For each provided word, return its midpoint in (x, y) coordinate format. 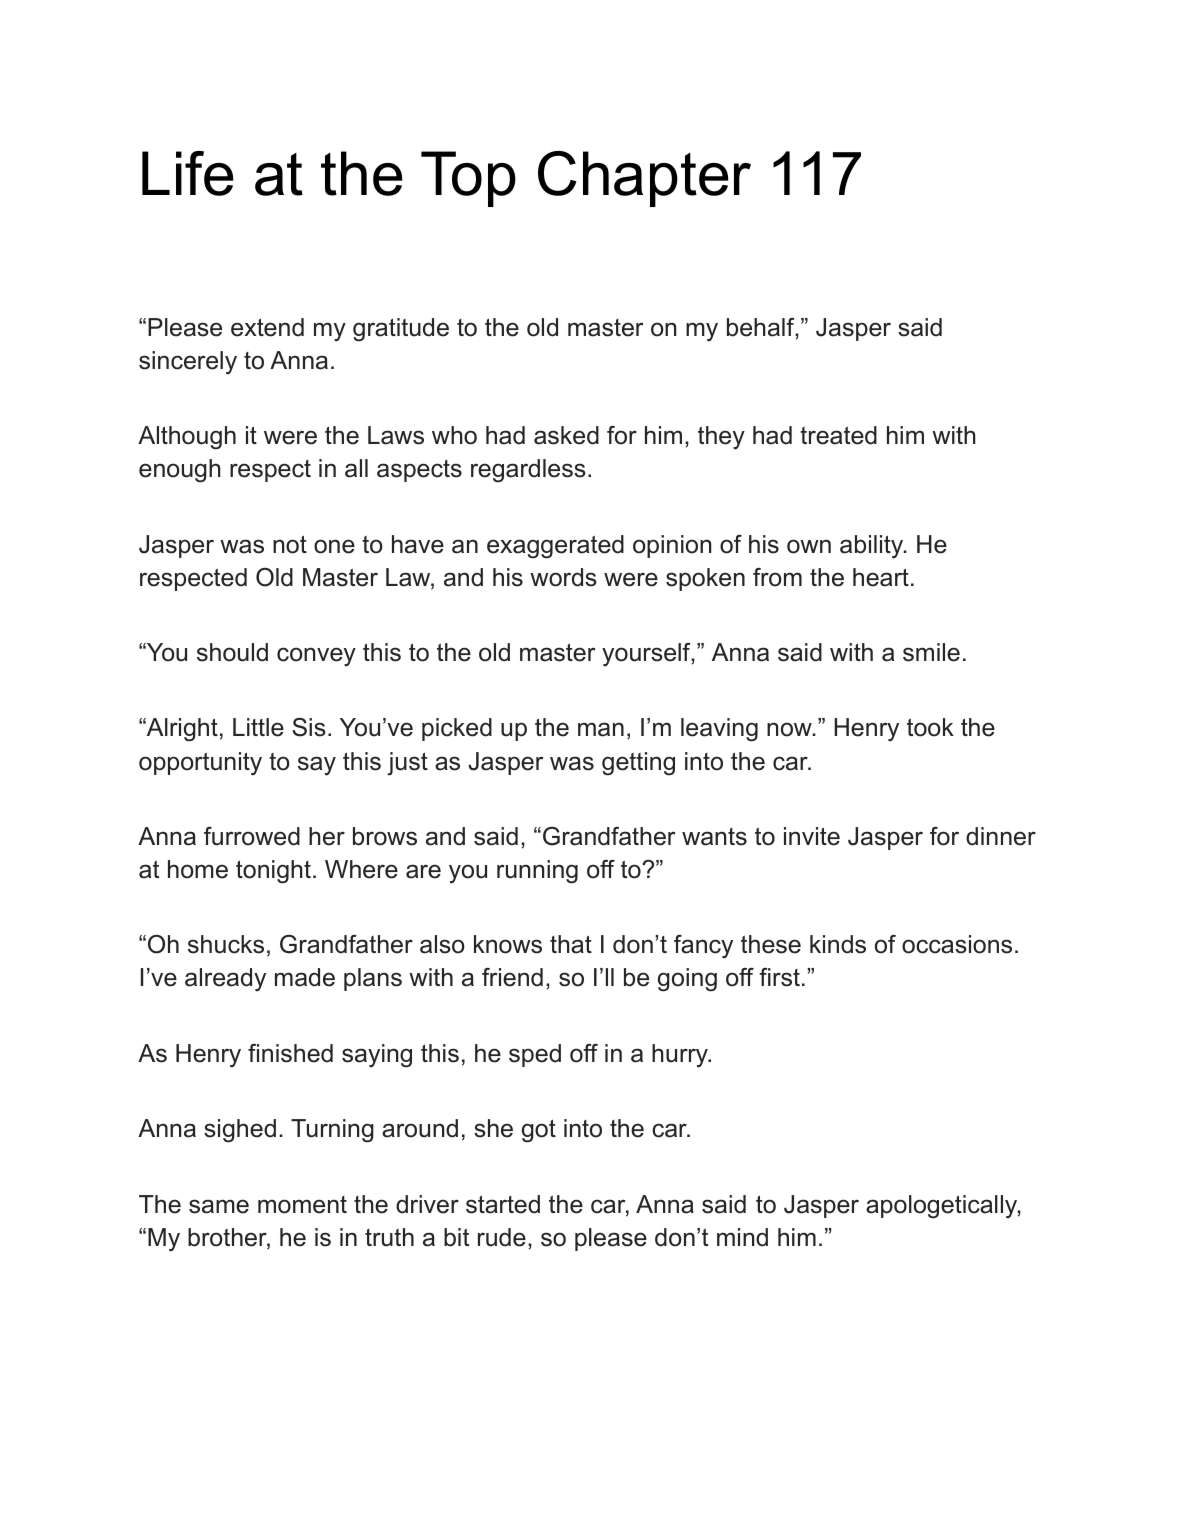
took (930, 727)
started (503, 1204)
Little (258, 727)
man (601, 729)
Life (188, 173)
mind (742, 1237)
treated (838, 435)
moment (302, 1205)
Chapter (644, 179)
